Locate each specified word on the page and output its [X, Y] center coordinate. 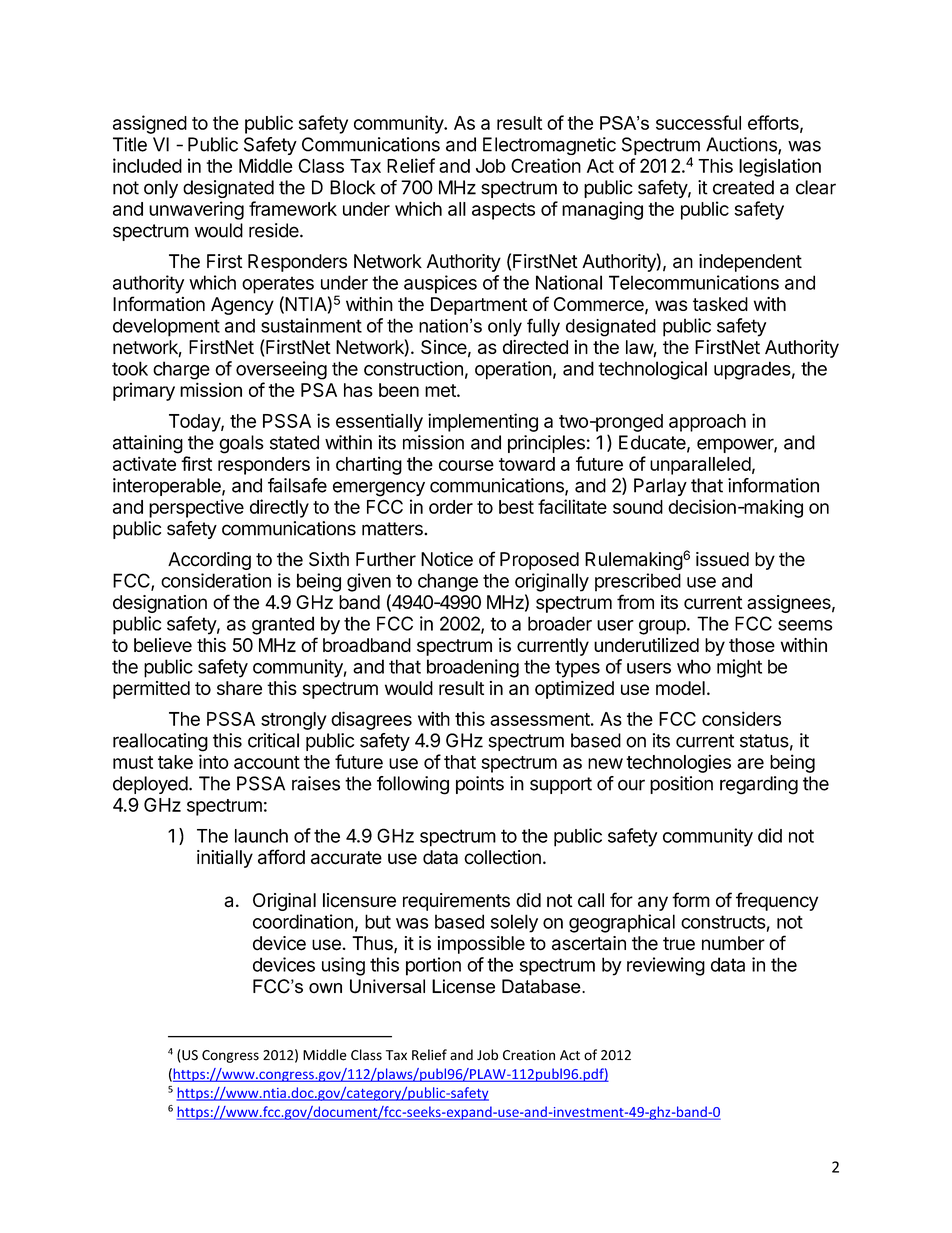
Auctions [742, 145]
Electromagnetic [549, 146]
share [239, 688]
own [325, 988]
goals [241, 444]
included [147, 165]
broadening [473, 668]
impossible [481, 945]
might [739, 668]
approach [707, 423]
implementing [483, 422]
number [733, 943]
